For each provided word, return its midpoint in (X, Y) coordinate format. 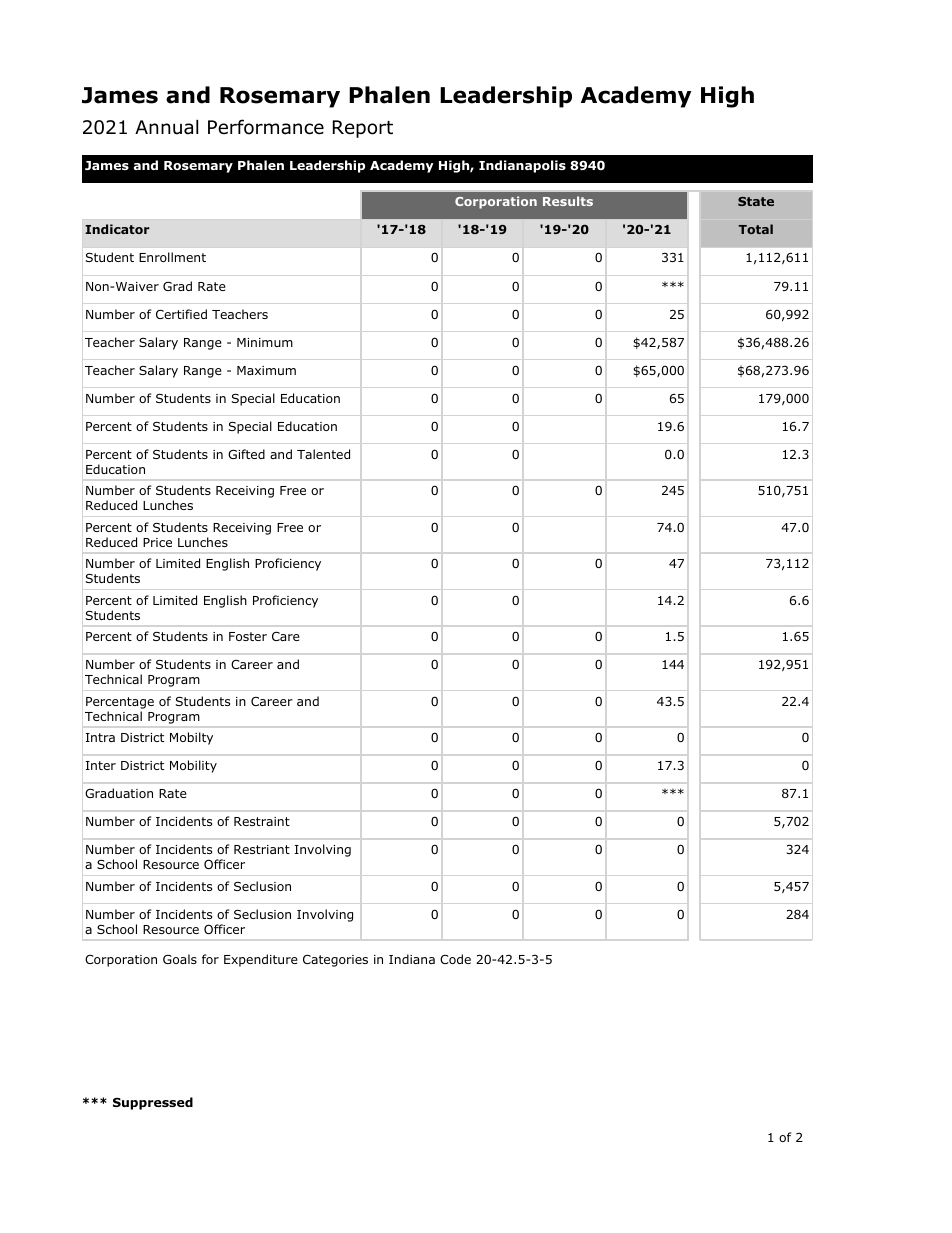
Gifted (246, 454)
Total (755, 229)
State (756, 201)
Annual (166, 127)
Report (363, 129)
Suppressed (153, 1103)
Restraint (262, 821)
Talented (323, 454)
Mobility (193, 766)
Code (455, 959)
